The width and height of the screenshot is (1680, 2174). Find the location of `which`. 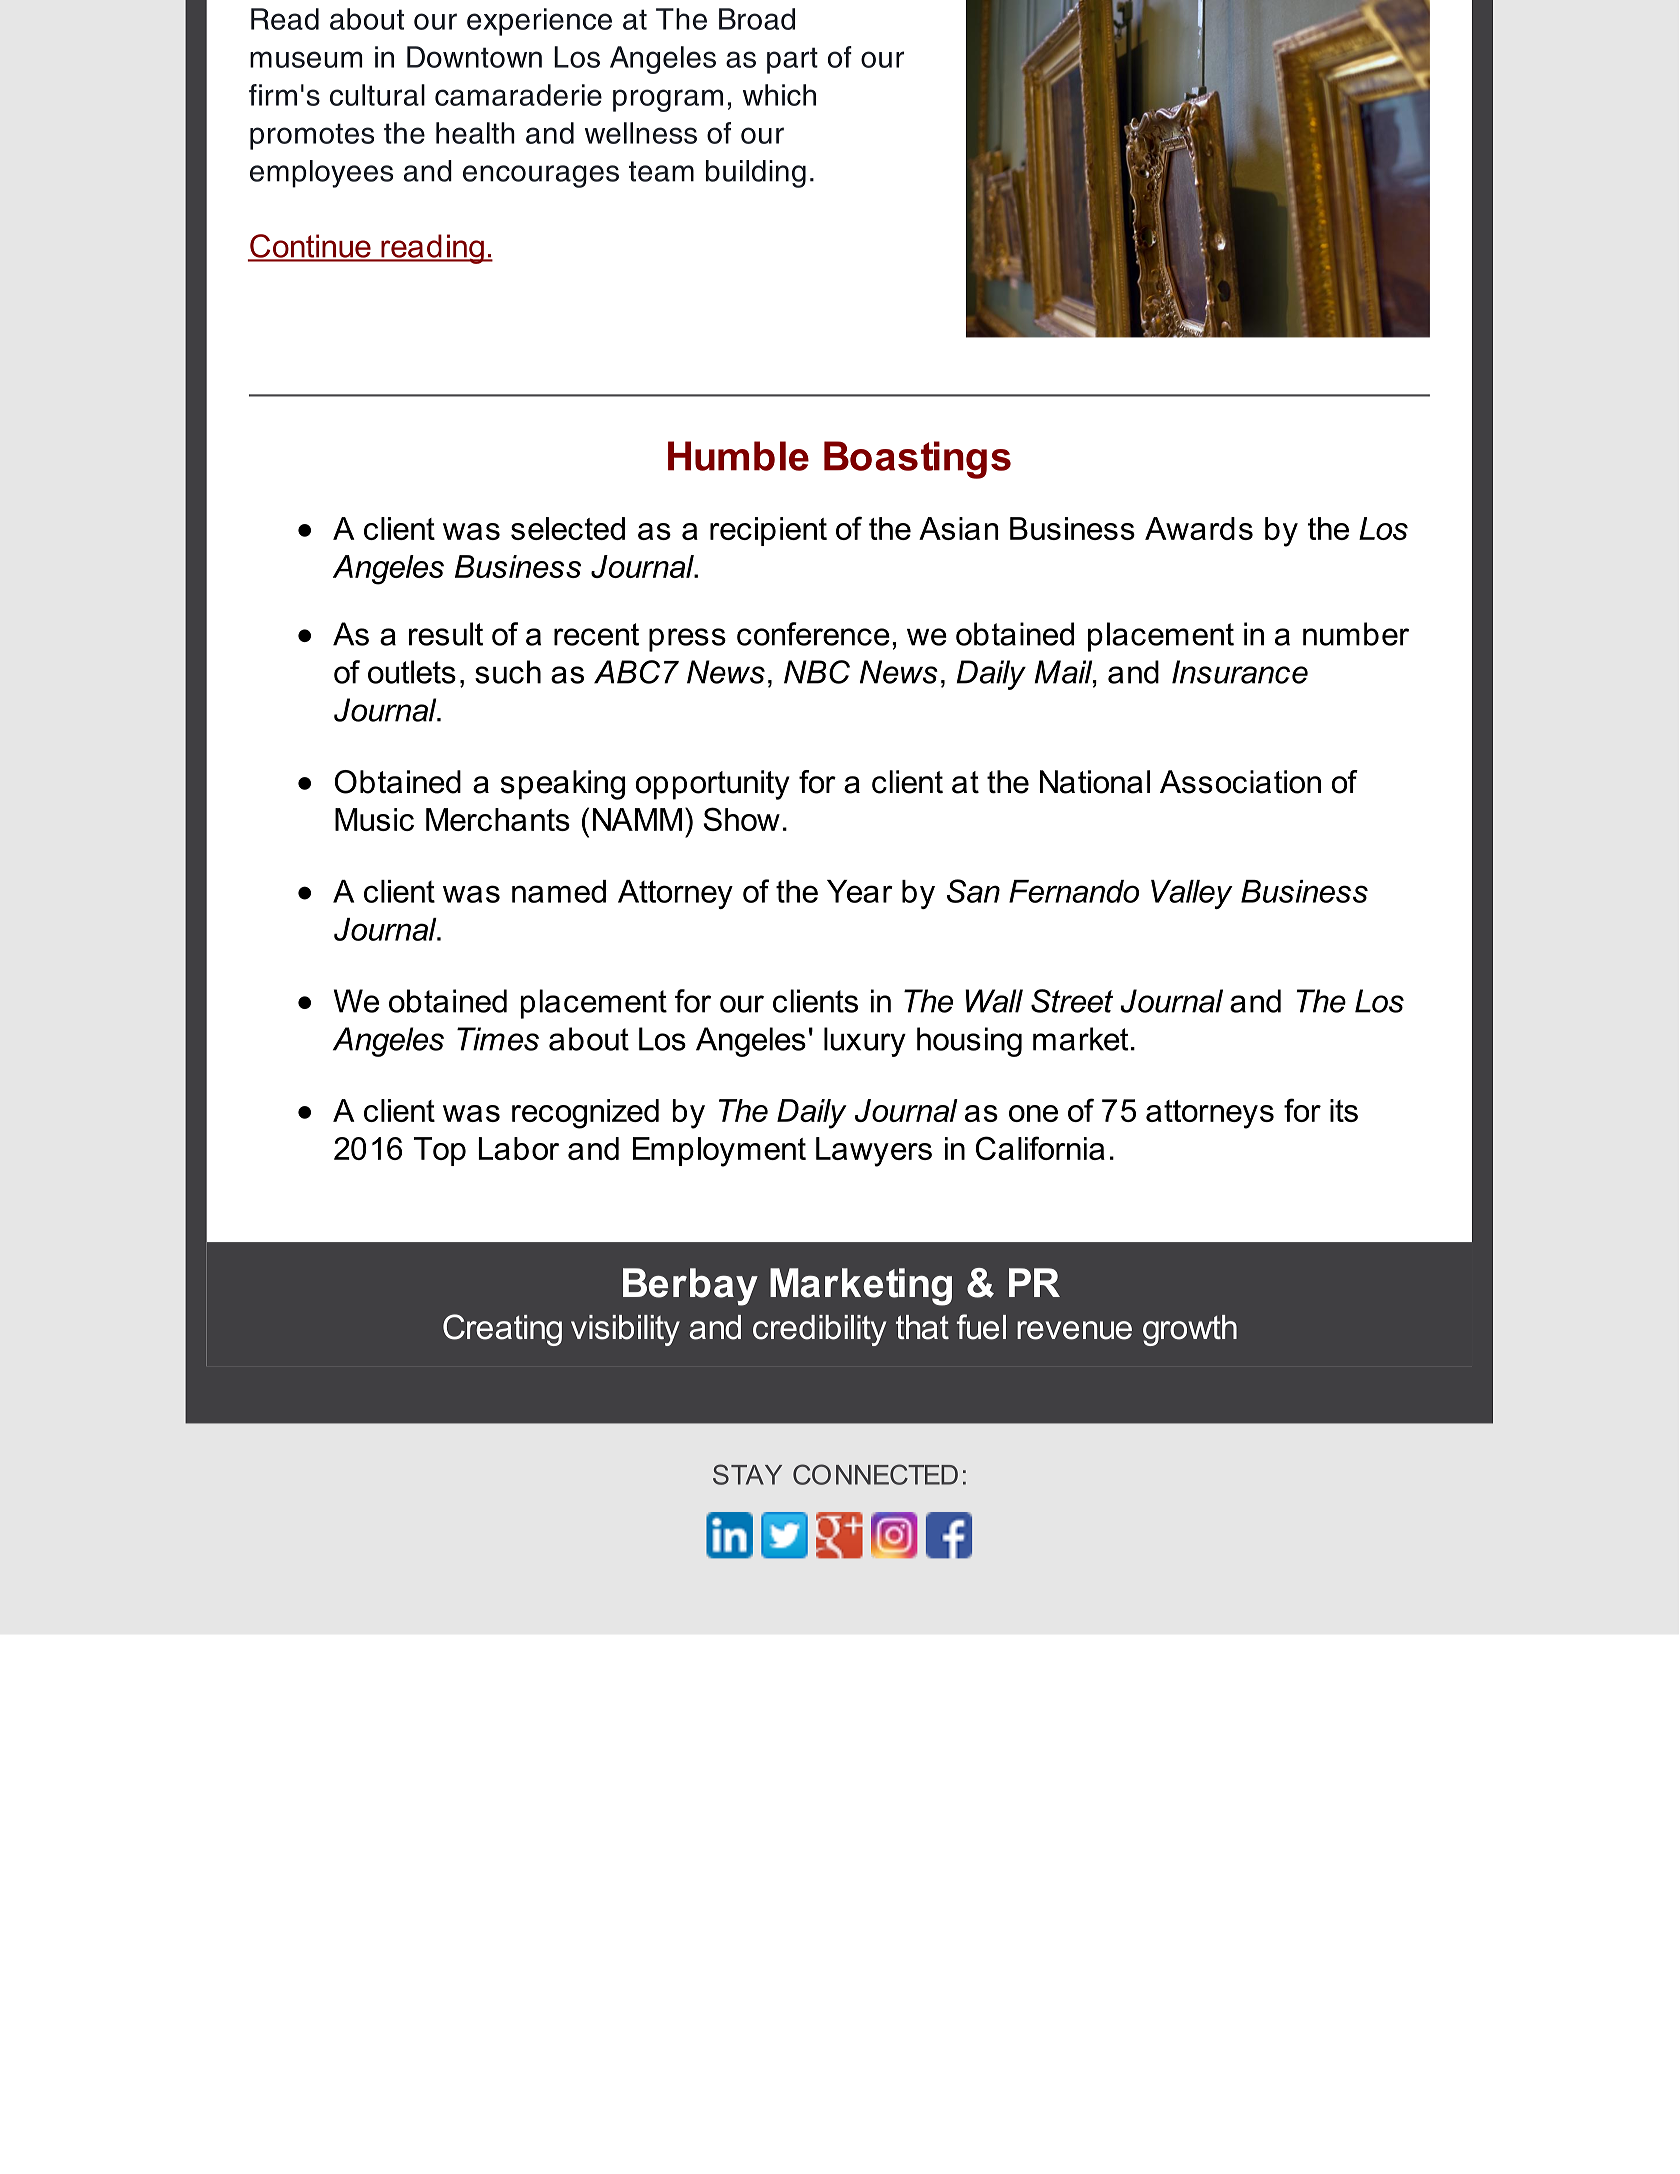

which is located at coordinates (779, 95).
